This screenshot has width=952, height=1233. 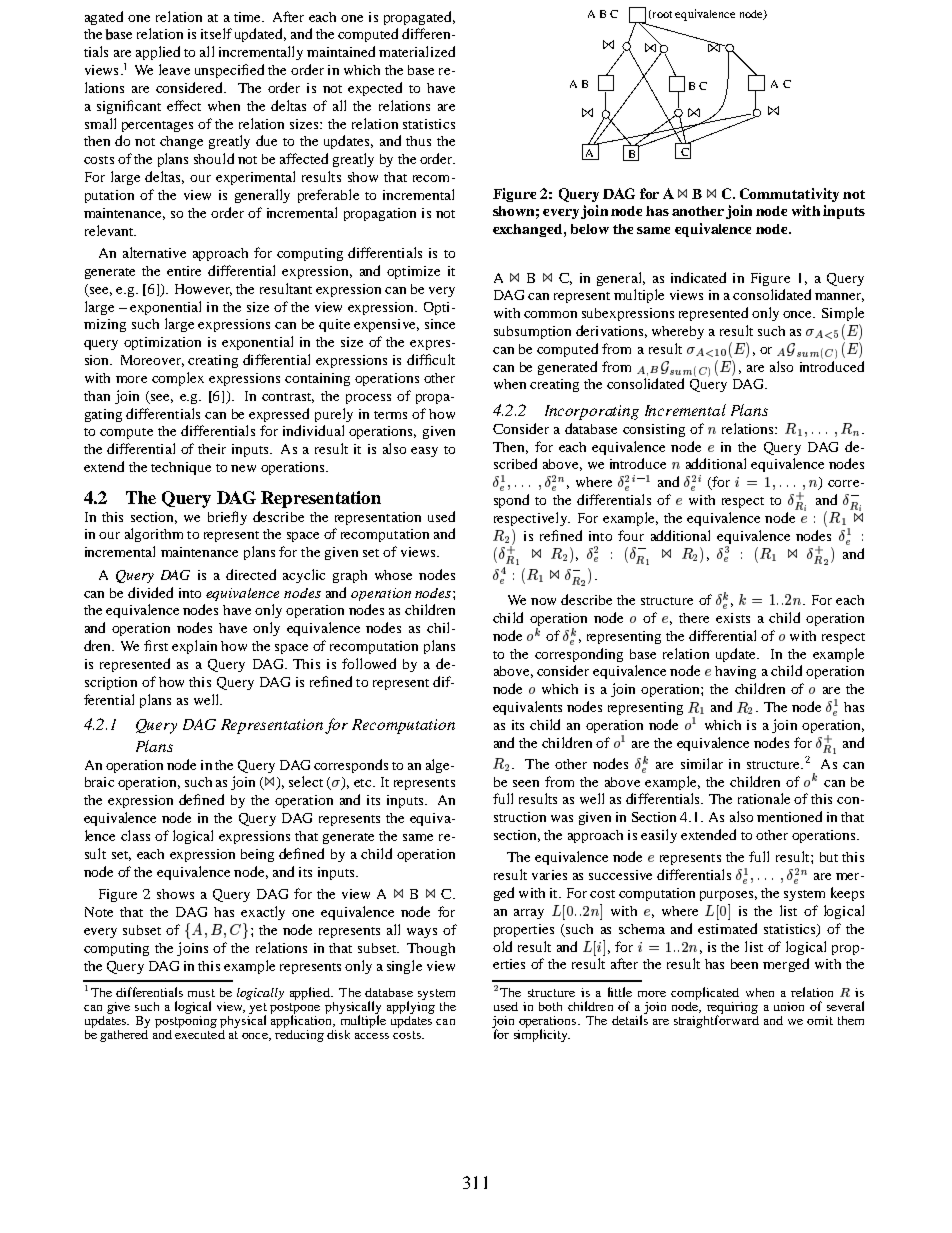 What do you see at coordinates (174, 69) in the screenshot?
I see `leave` at bounding box center [174, 69].
